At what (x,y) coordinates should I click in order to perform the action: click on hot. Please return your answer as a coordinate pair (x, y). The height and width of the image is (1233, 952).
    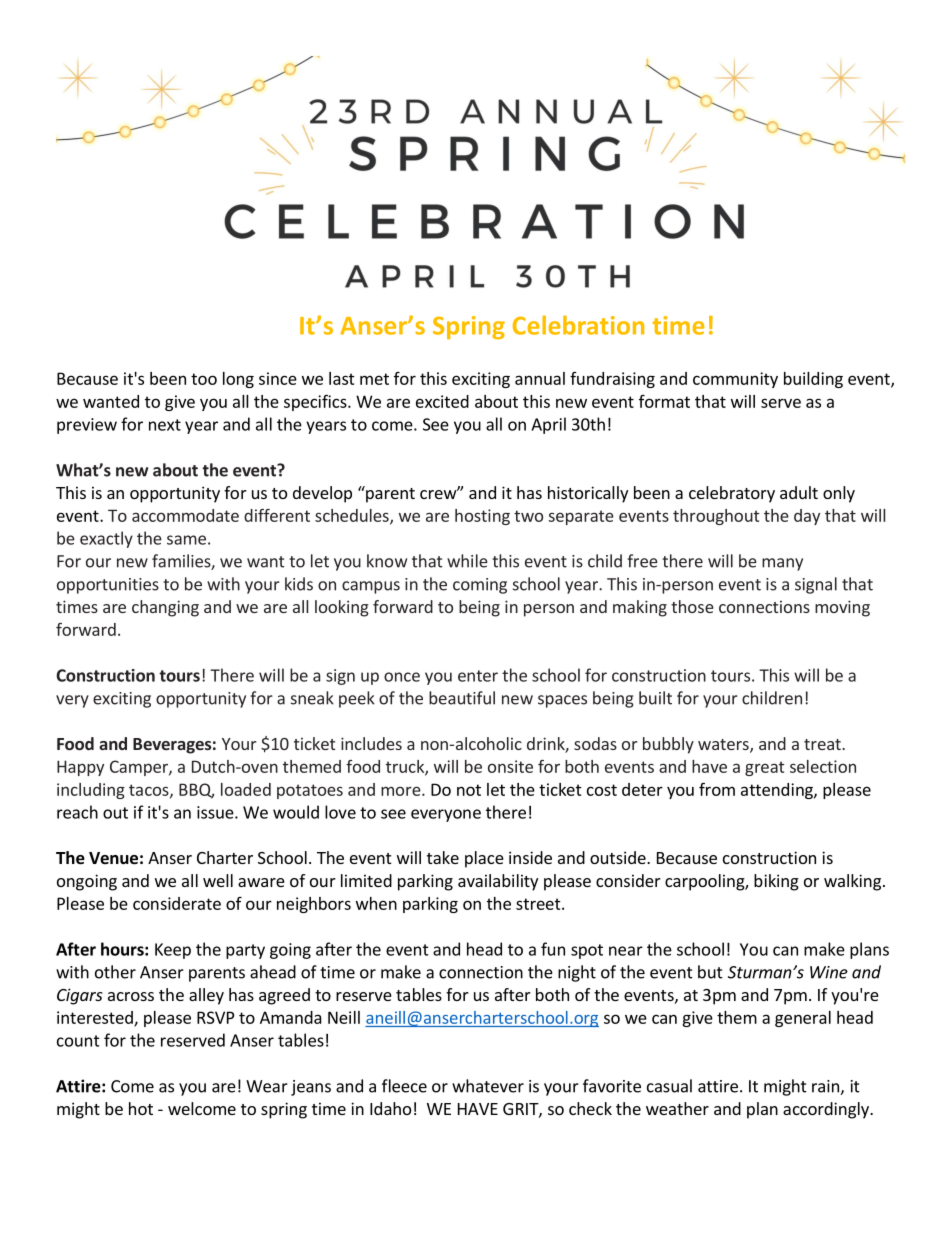
    Looking at the image, I should click on (141, 1108).
